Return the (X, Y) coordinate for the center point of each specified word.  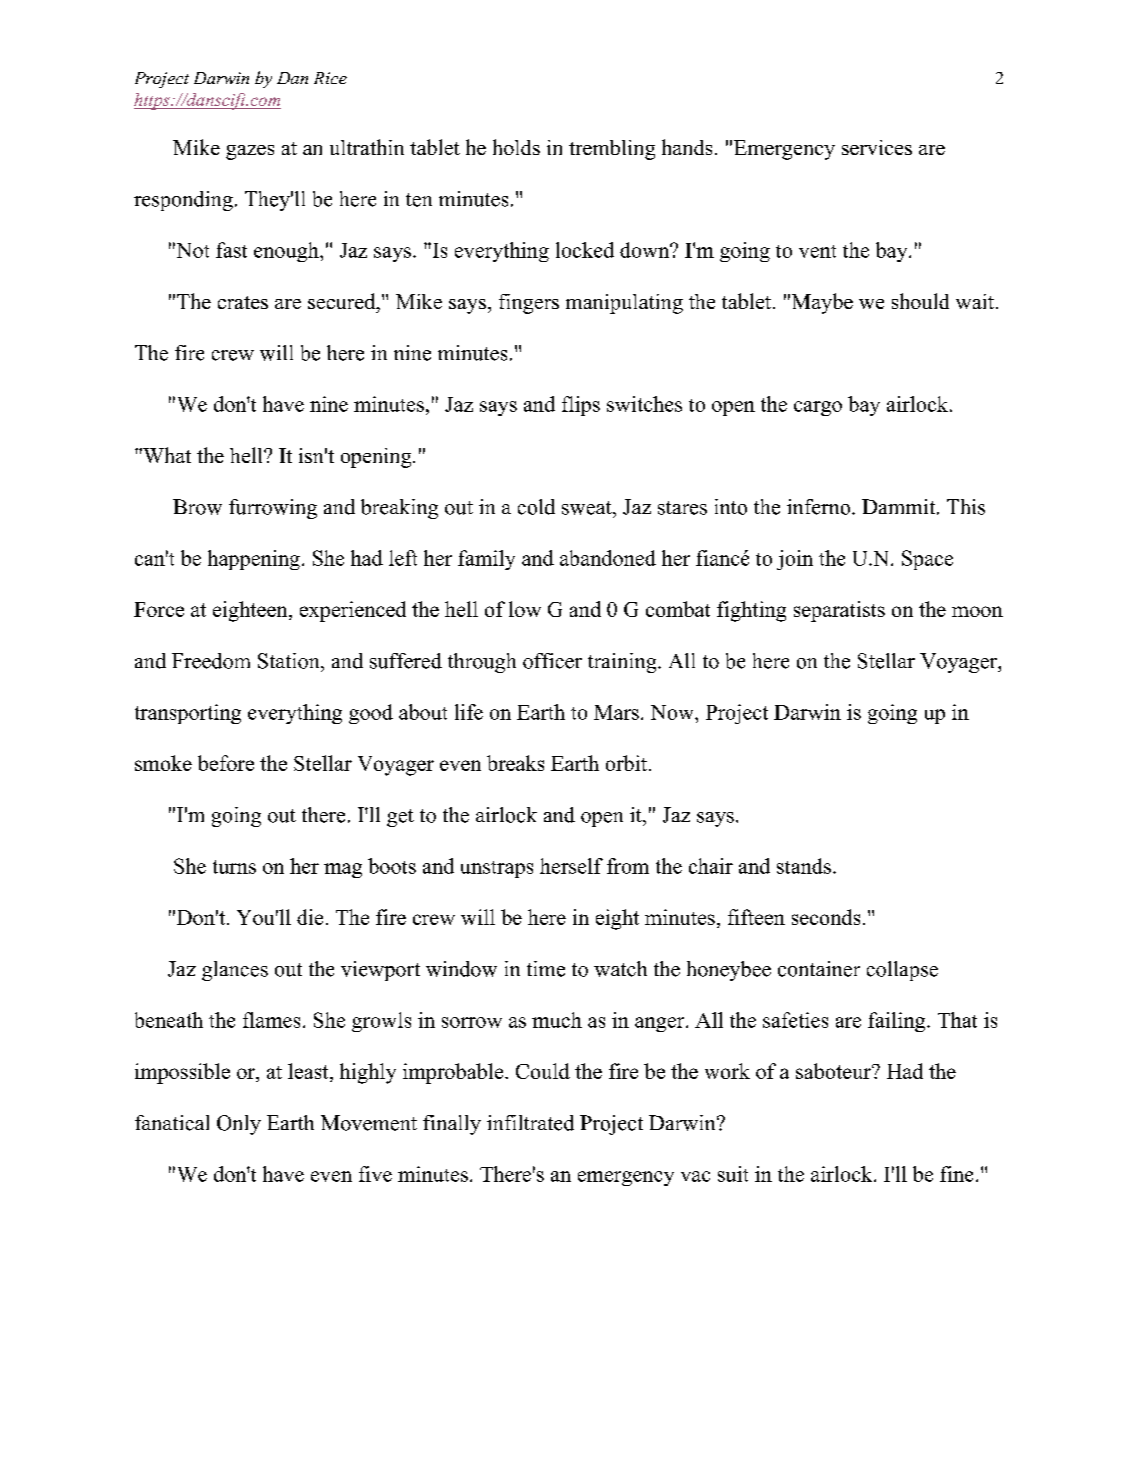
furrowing (273, 509)
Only (239, 1125)
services (877, 147)
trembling (612, 150)
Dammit (900, 507)
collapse (902, 971)
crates (243, 302)
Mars (616, 712)
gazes (250, 152)
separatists (839, 611)
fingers (529, 304)
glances (235, 971)
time (546, 969)
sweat (588, 508)
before (226, 763)
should (920, 301)
